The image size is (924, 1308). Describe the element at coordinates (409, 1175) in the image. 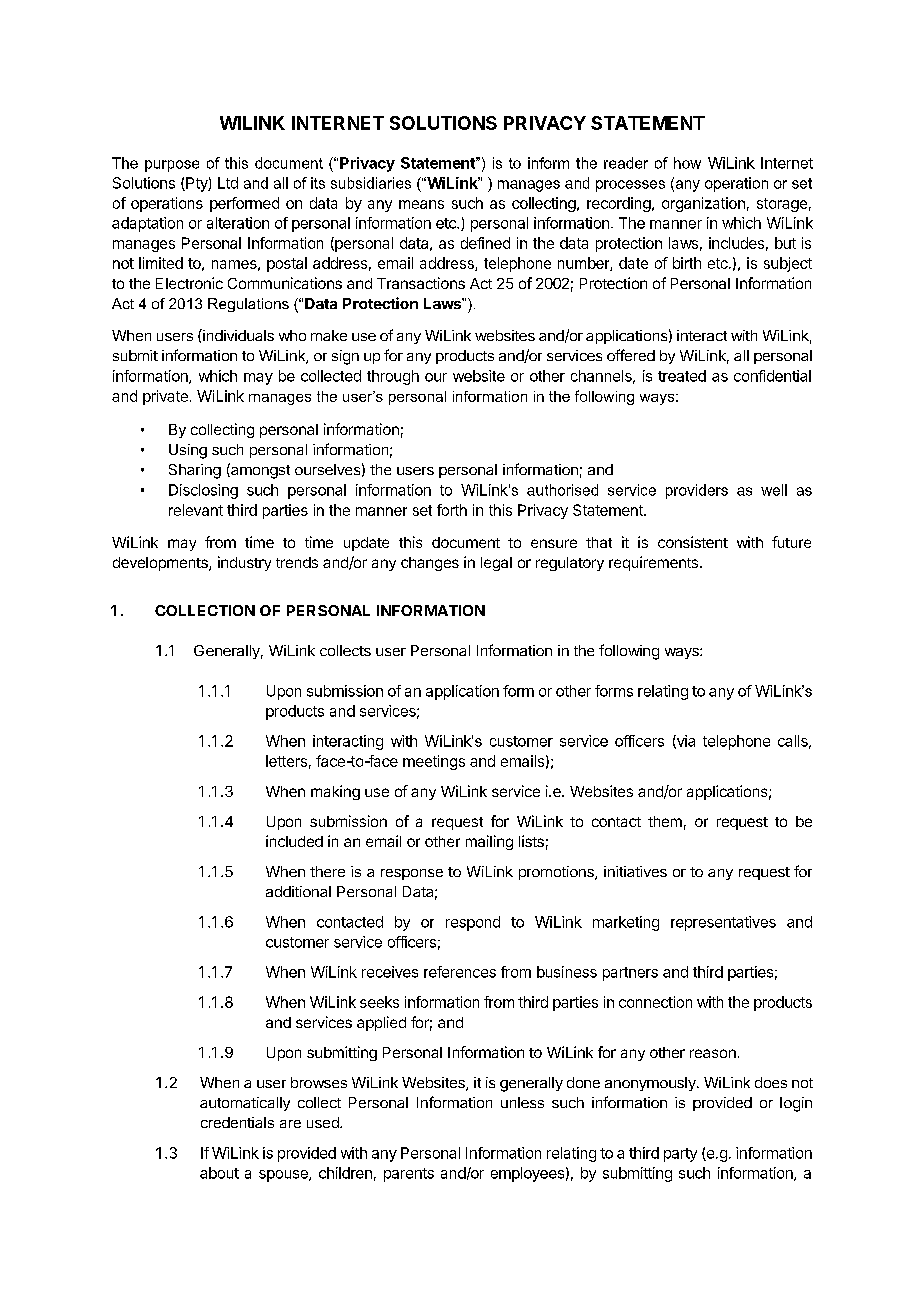

I see `parents` at that location.
